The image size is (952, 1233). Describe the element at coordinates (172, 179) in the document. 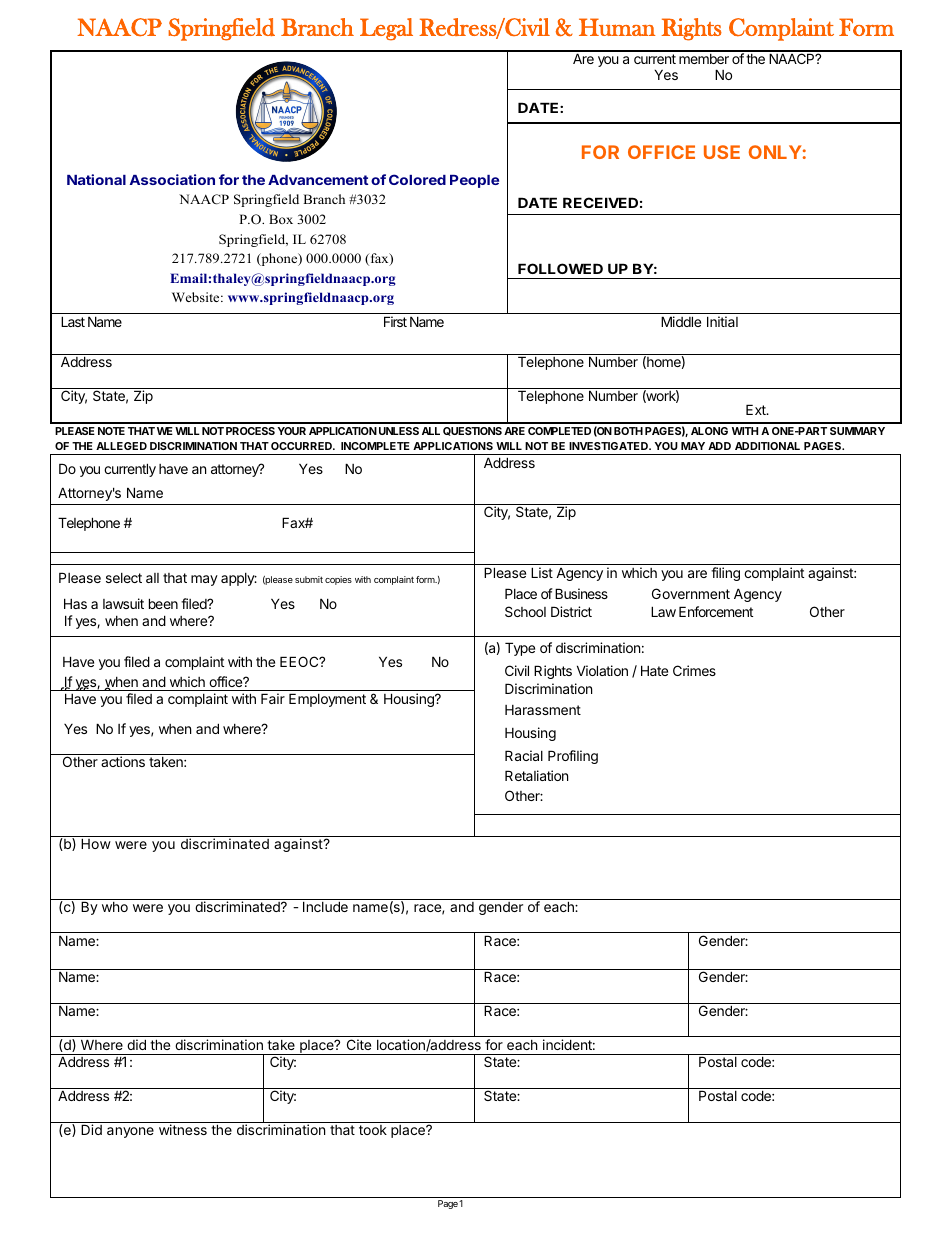

I see `Association` at that location.
